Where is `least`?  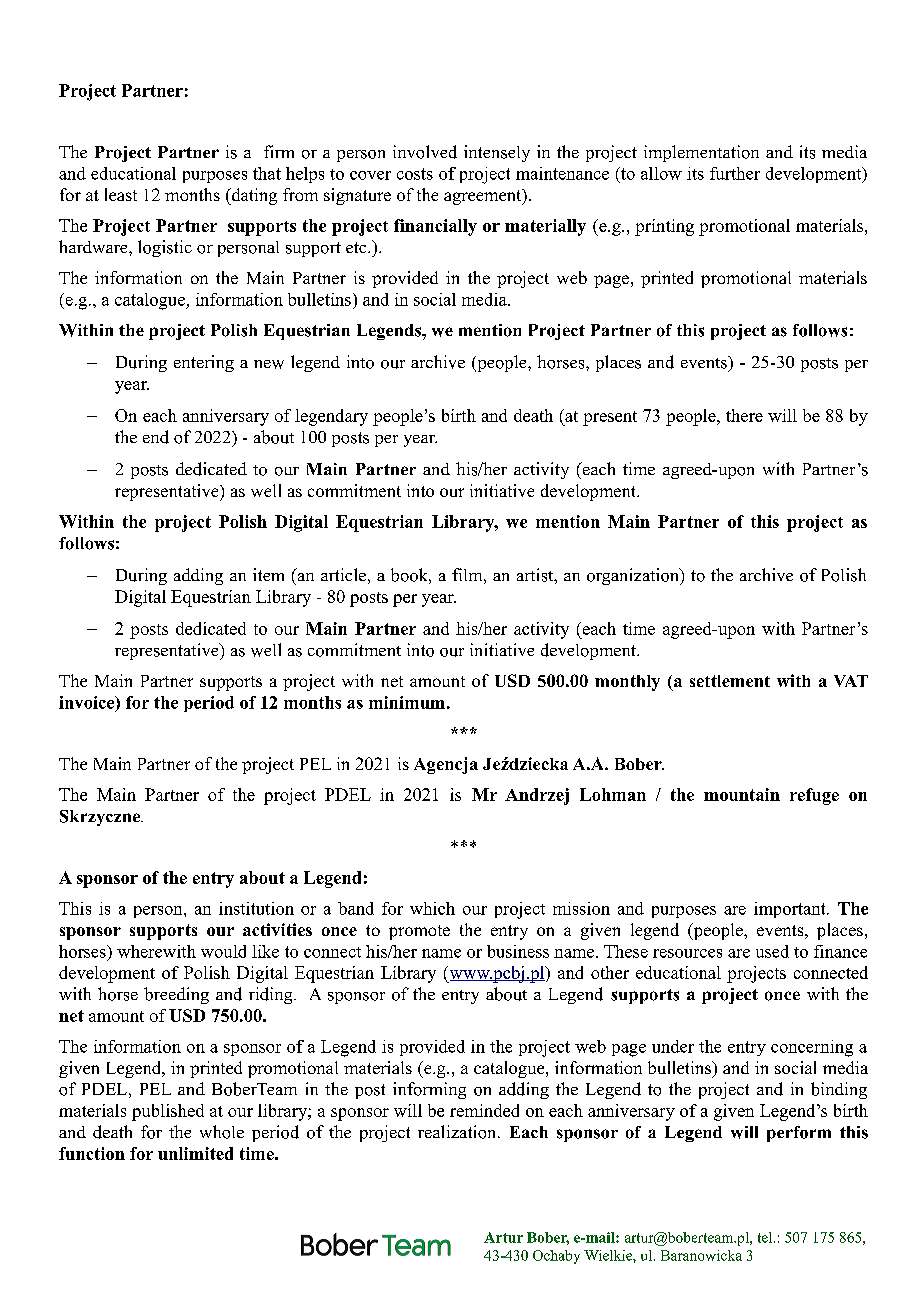 least is located at coordinates (121, 194).
